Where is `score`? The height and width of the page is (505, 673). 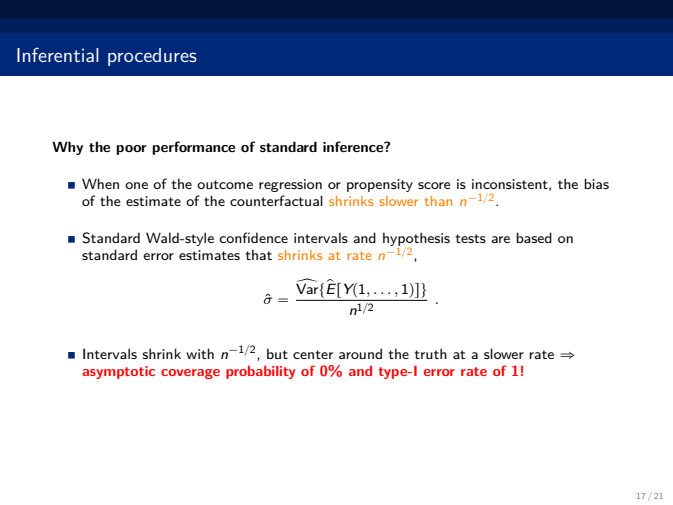
score is located at coordinates (434, 185).
